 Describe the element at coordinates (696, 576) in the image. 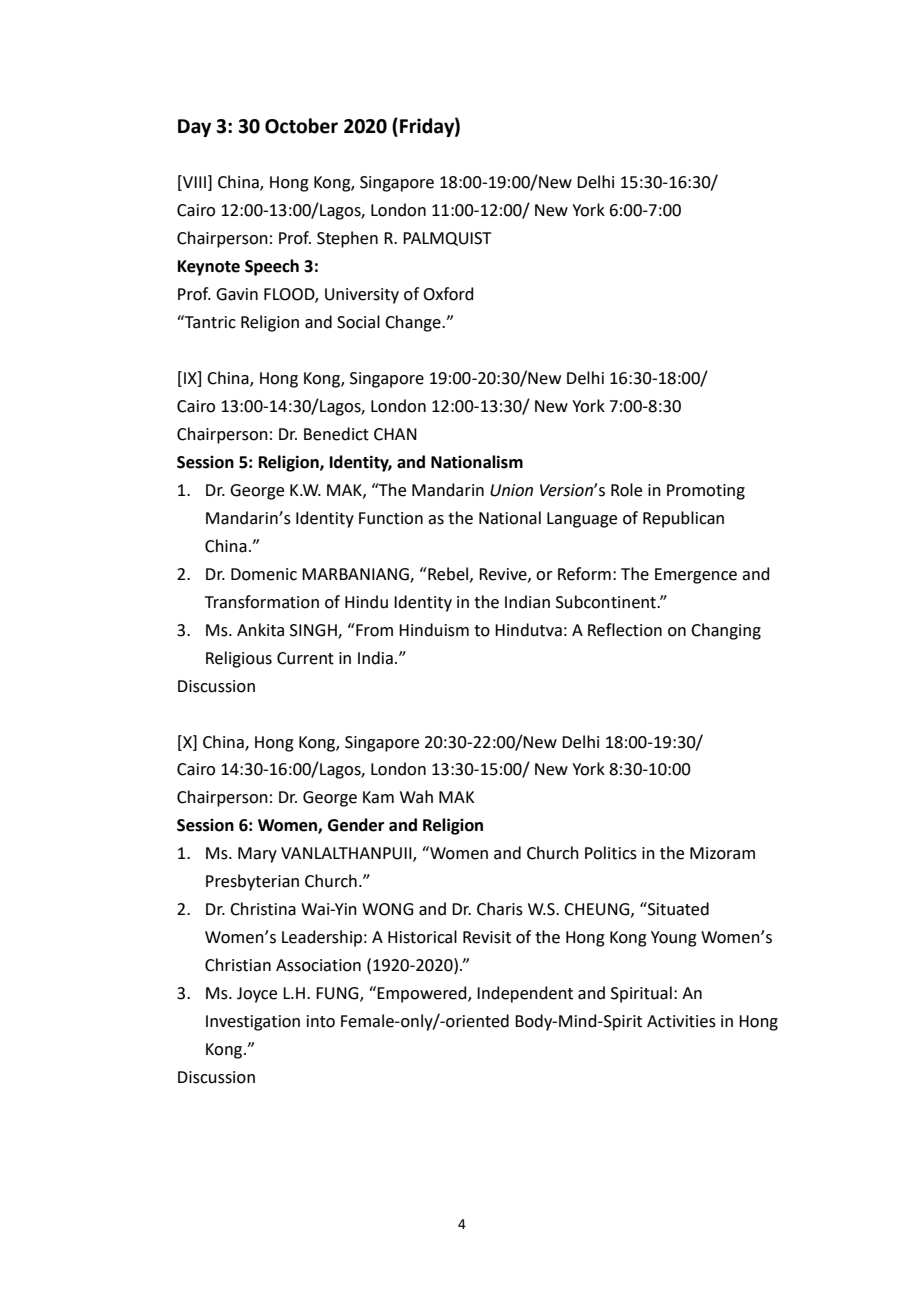

I see `Emergence` at that location.
